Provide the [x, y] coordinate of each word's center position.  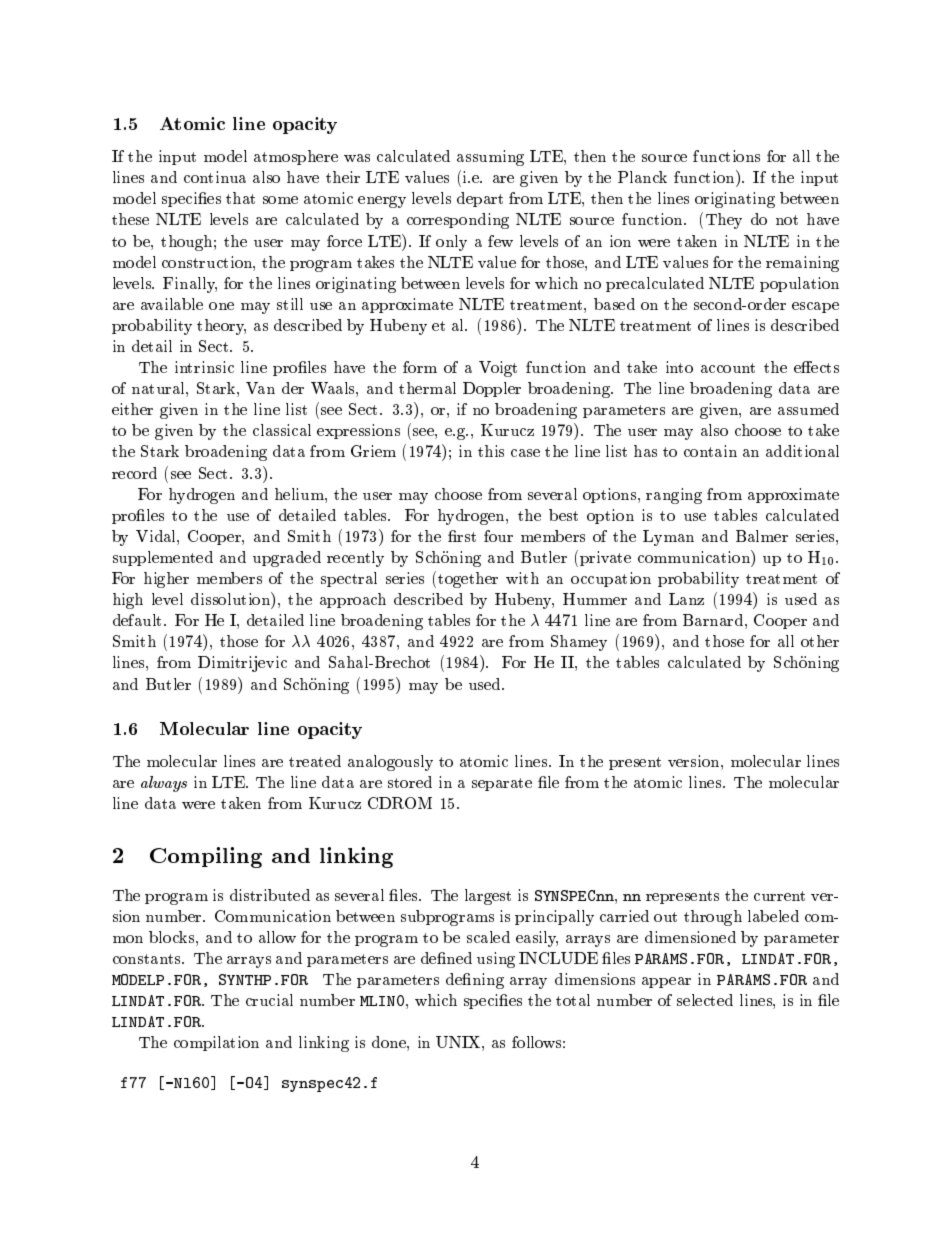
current [779, 896]
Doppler [492, 389]
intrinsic [204, 367]
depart [480, 199]
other [820, 641]
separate [502, 784]
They [724, 221]
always [164, 784]
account [728, 368]
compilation [216, 1043]
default [139, 620]
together [468, 580]
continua [215, 177]
